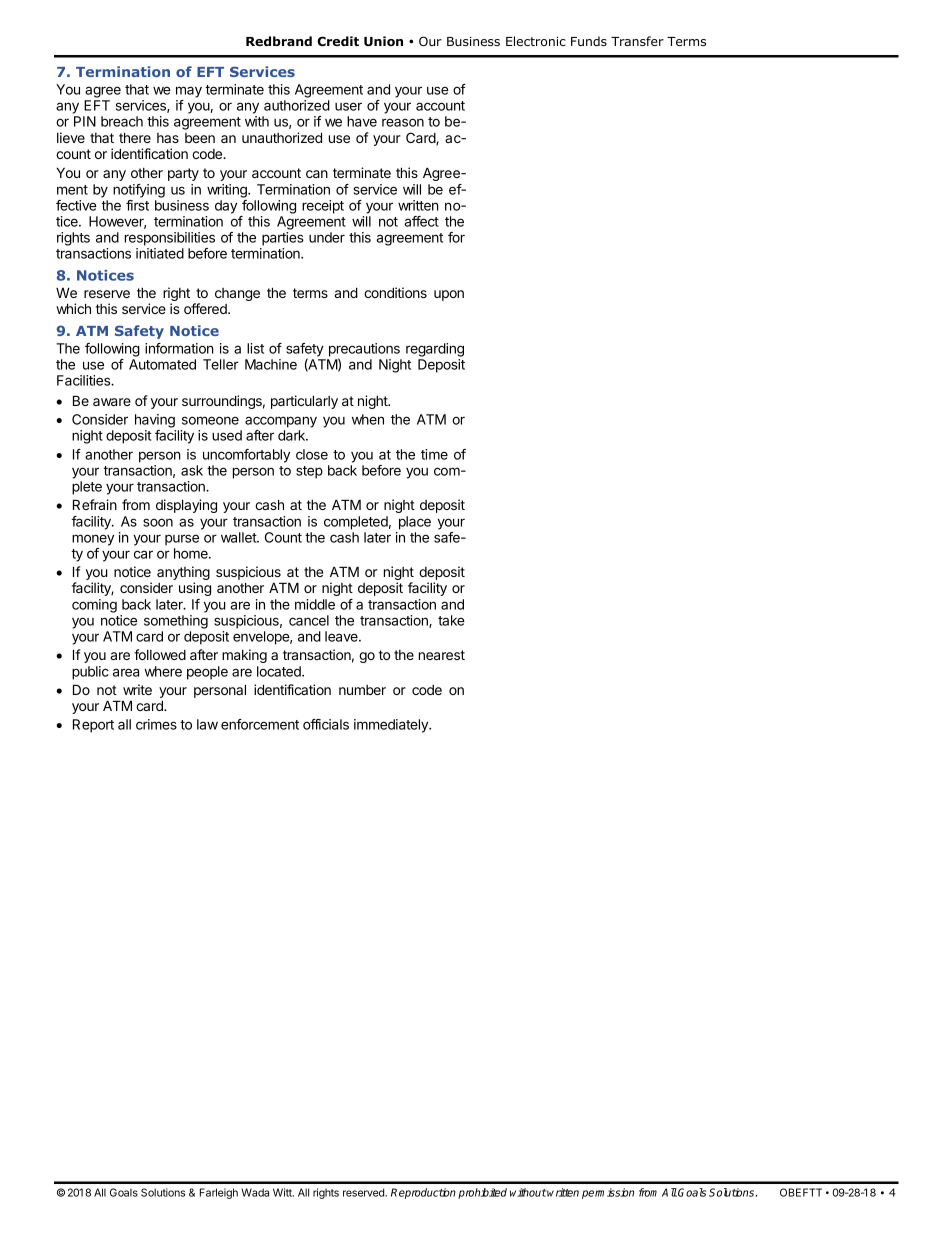 This page has height=1233, width=952. What do you see at coordinates (348, 106) in the page?
I see `user` at bounding box center [348, 106].
